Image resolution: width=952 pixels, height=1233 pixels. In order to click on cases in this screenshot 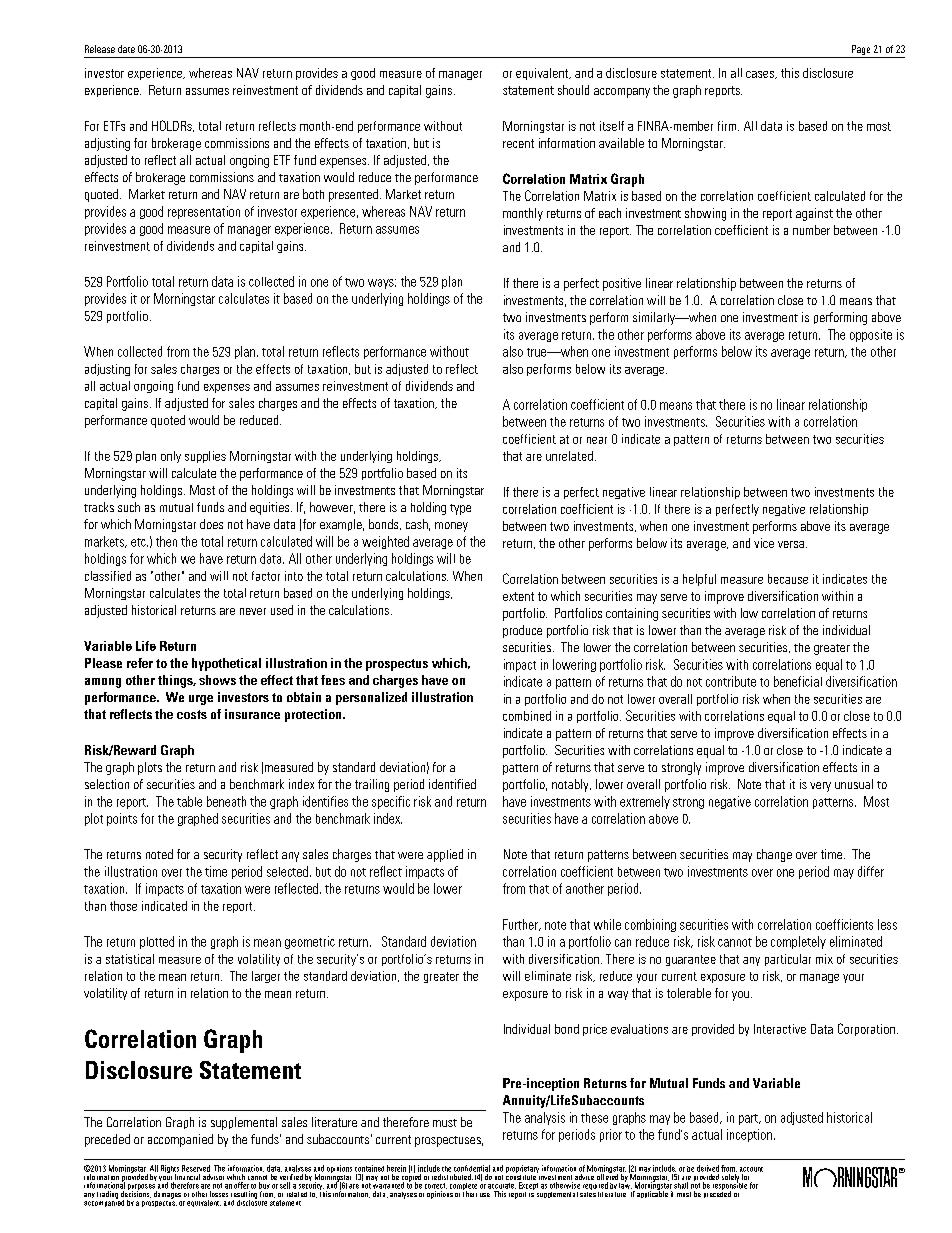, I will do `click(761, 75)`.
